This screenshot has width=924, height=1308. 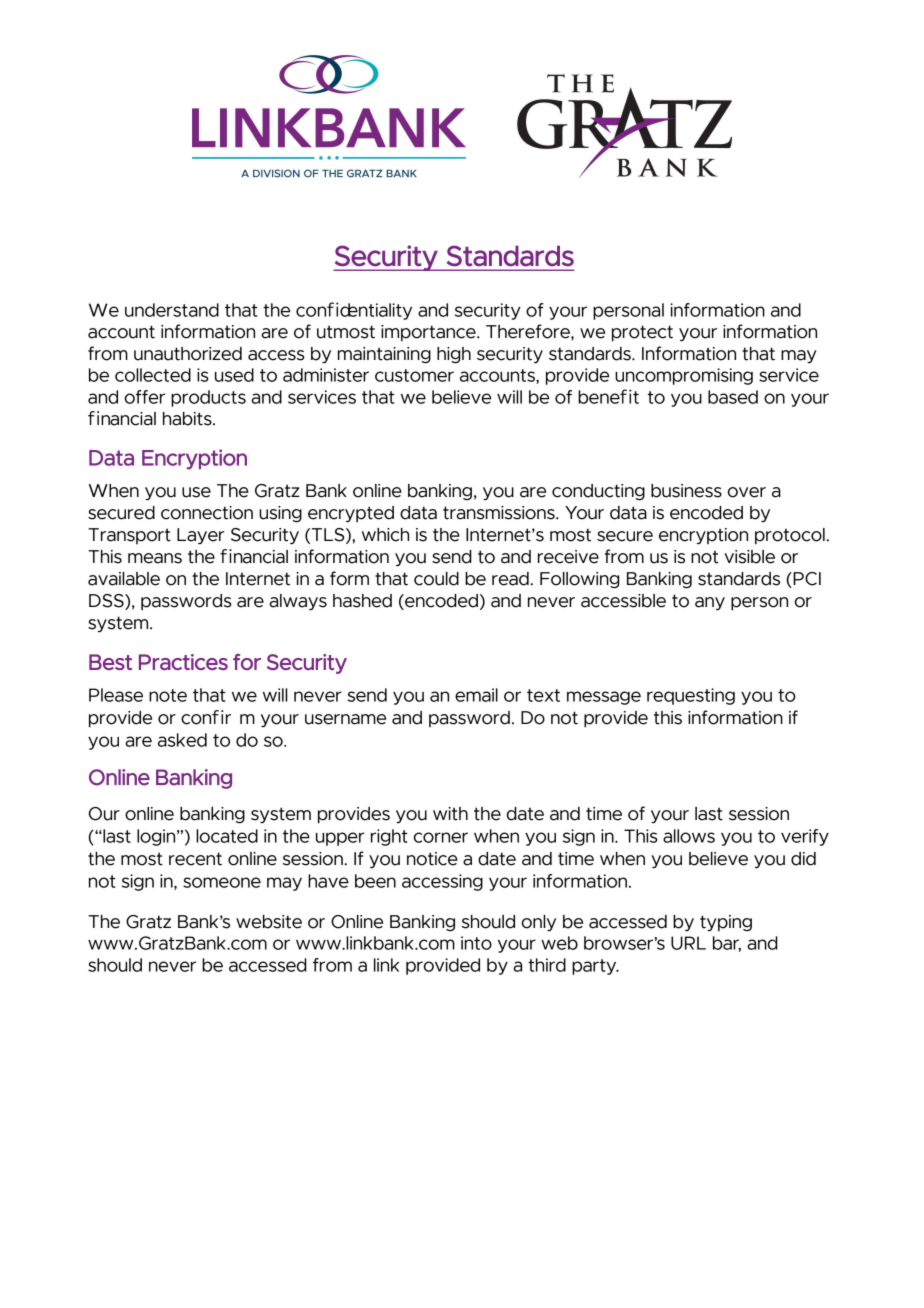 What do you see at coordinates (476, 695) in the screenshot?
I see `email` at bounding box center [476, 695].
